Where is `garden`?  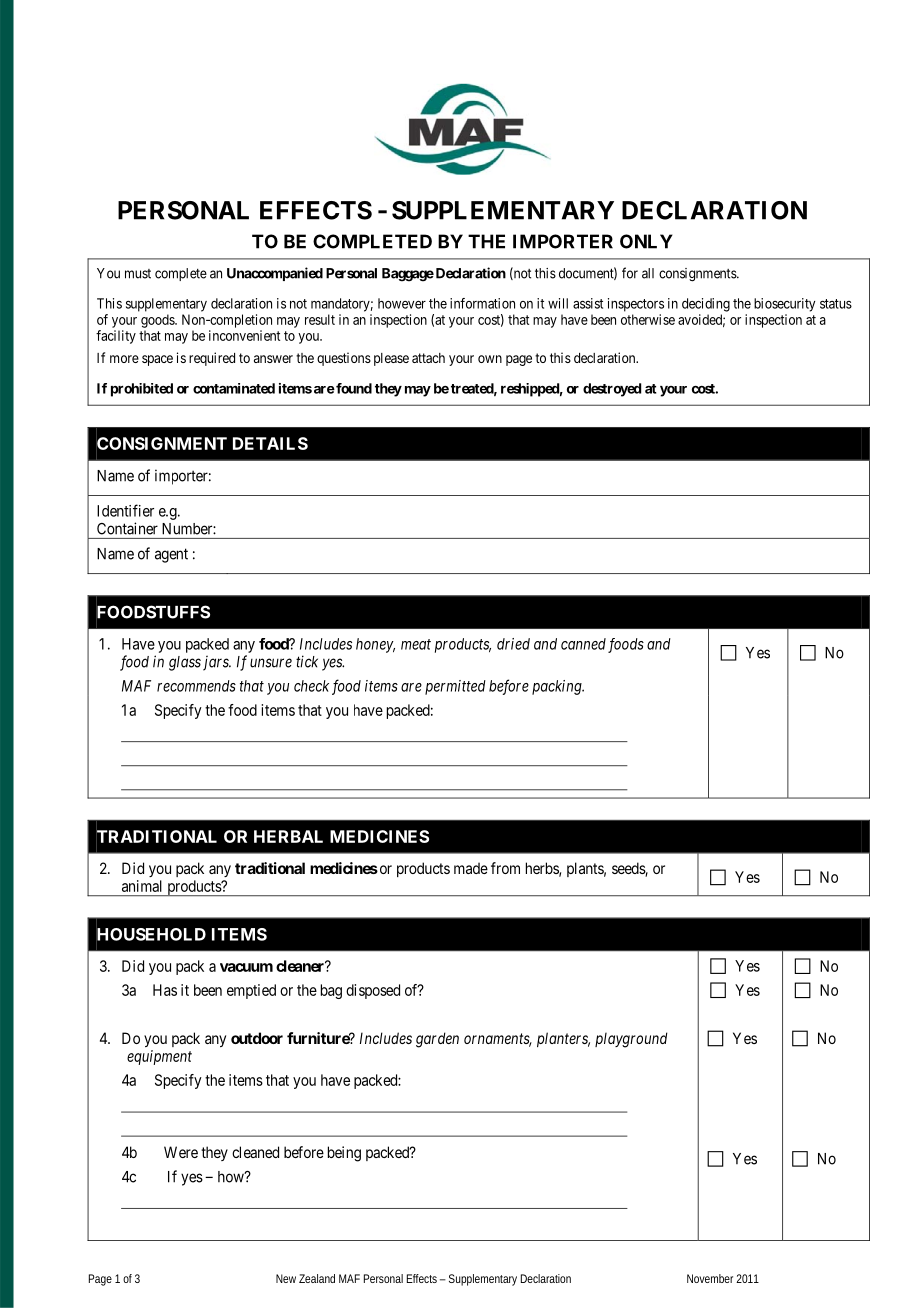
garden is located at coordinates (437, 1040).
